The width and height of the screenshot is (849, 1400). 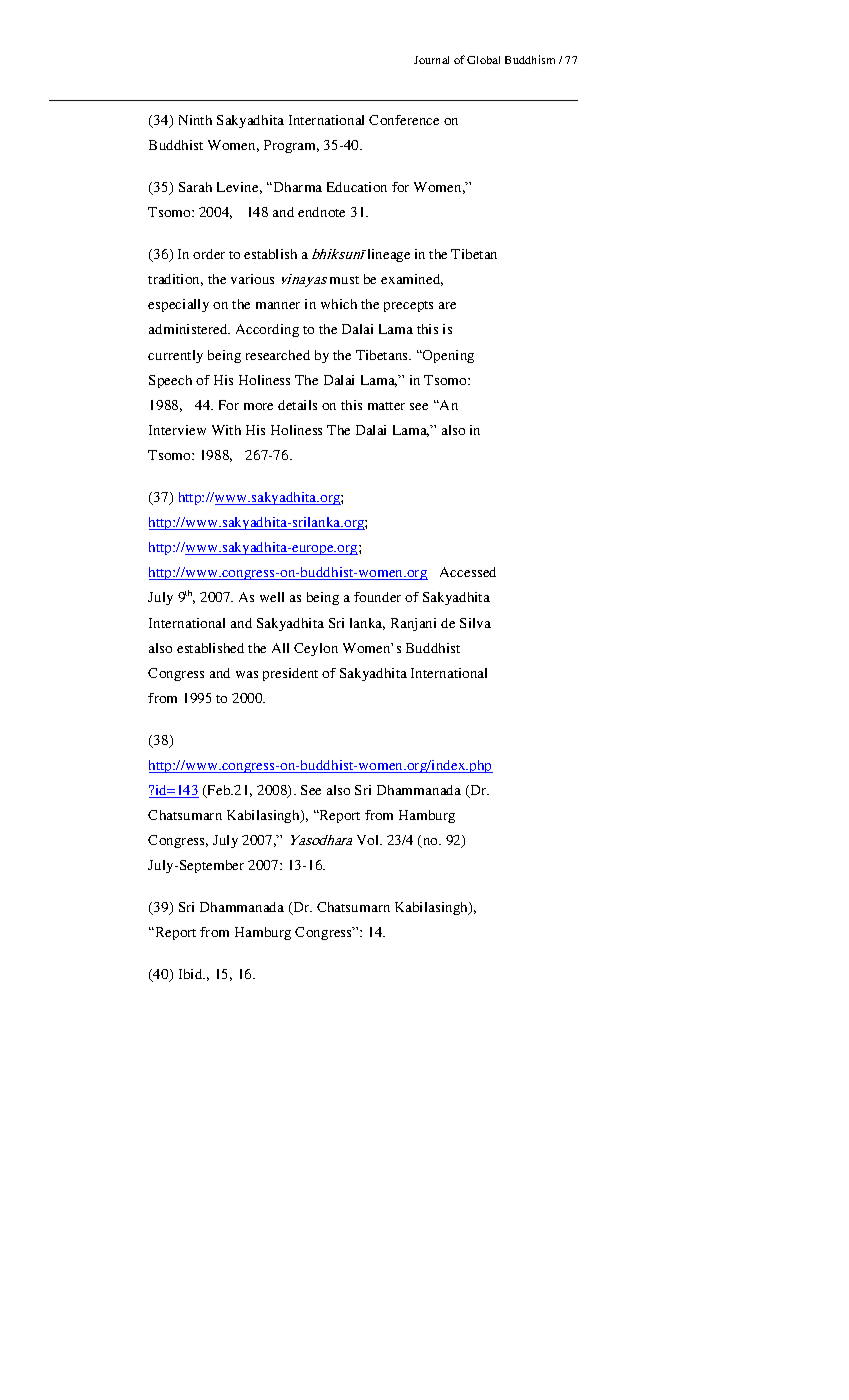 I want to click on order, so click(x=209, y=254).
